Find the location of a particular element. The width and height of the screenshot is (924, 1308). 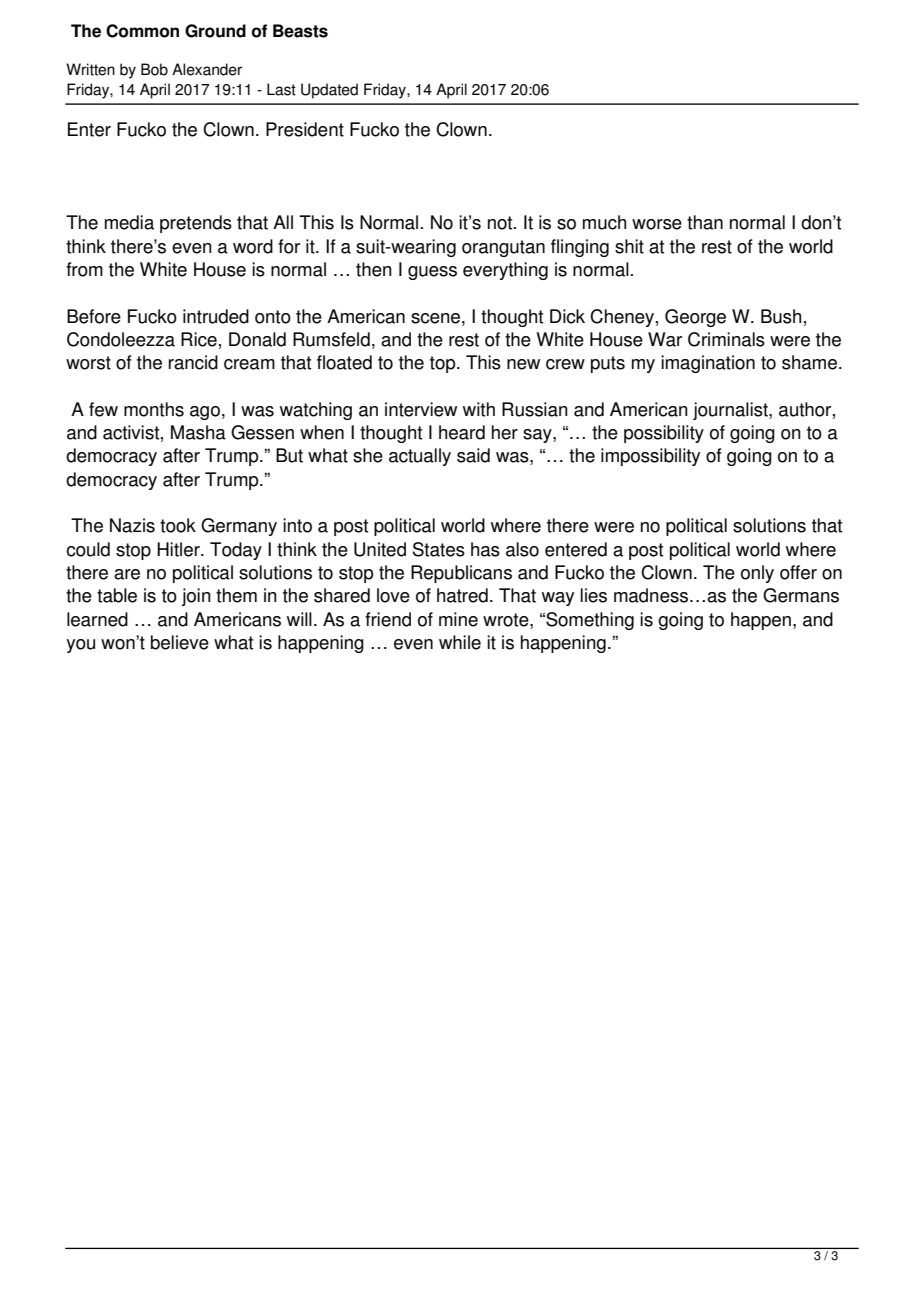

Beasts is located at coordinates (300, 31).
